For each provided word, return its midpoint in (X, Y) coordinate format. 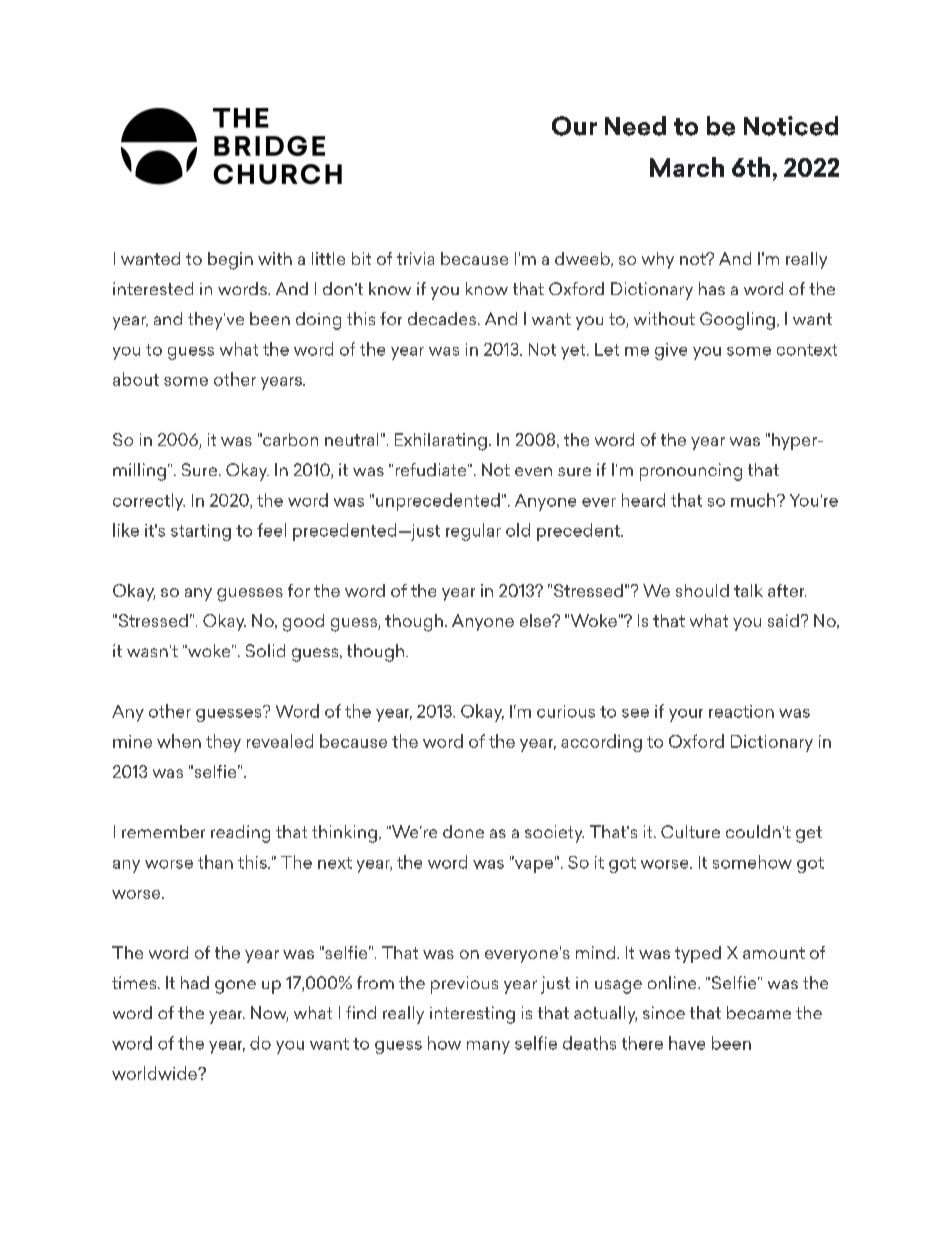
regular (473, 532)
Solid (265, 650)
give (671, 351)
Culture (690, 831)
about (136, 379)
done (463, 831)
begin (230, 261)
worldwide (155, 1073)
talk (748, 590)
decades (443, 318)
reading (240, 834)
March (687, 167)
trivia (415, 258)
